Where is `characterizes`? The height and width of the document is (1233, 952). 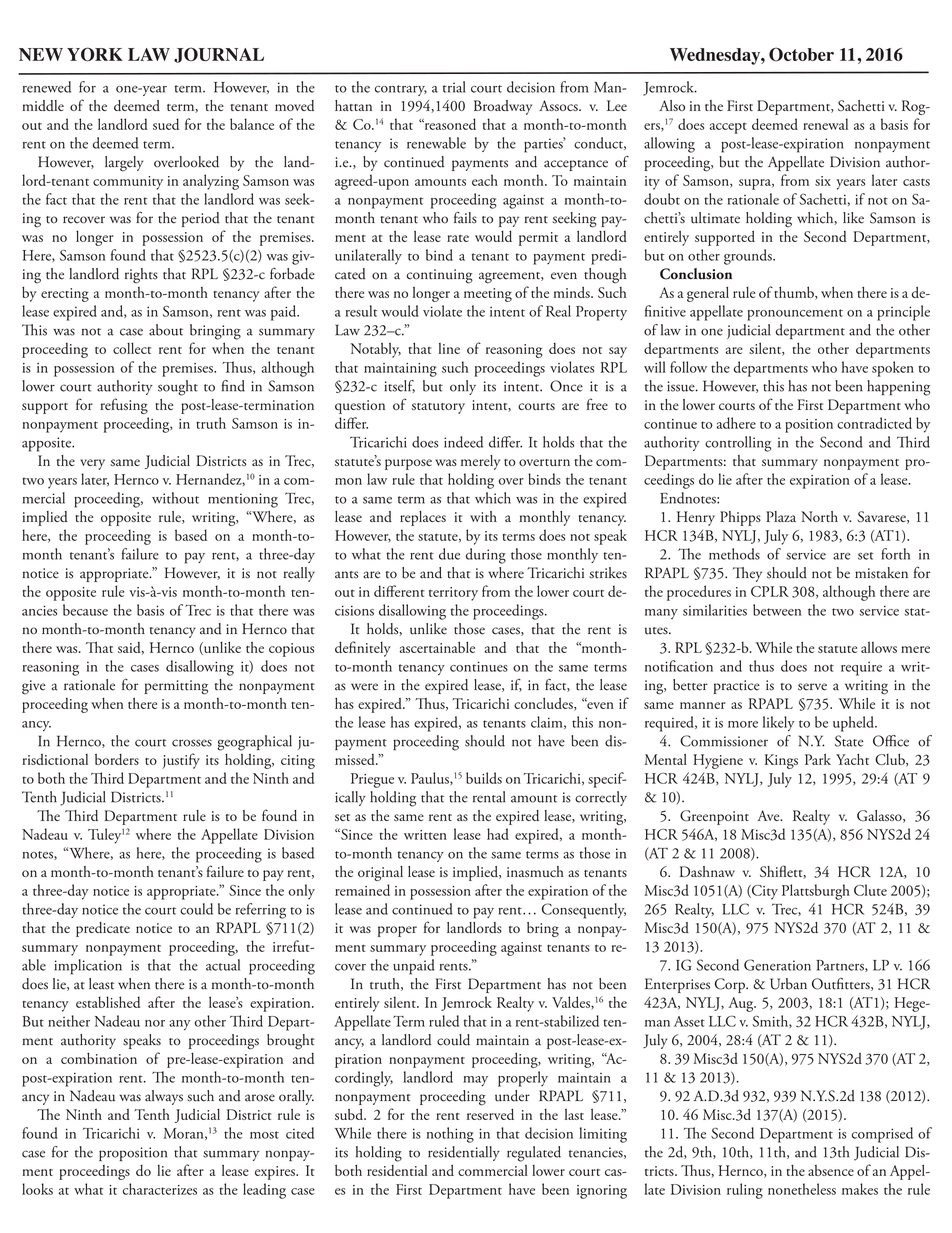
characterizes is located at coordinates (160, 1189).
